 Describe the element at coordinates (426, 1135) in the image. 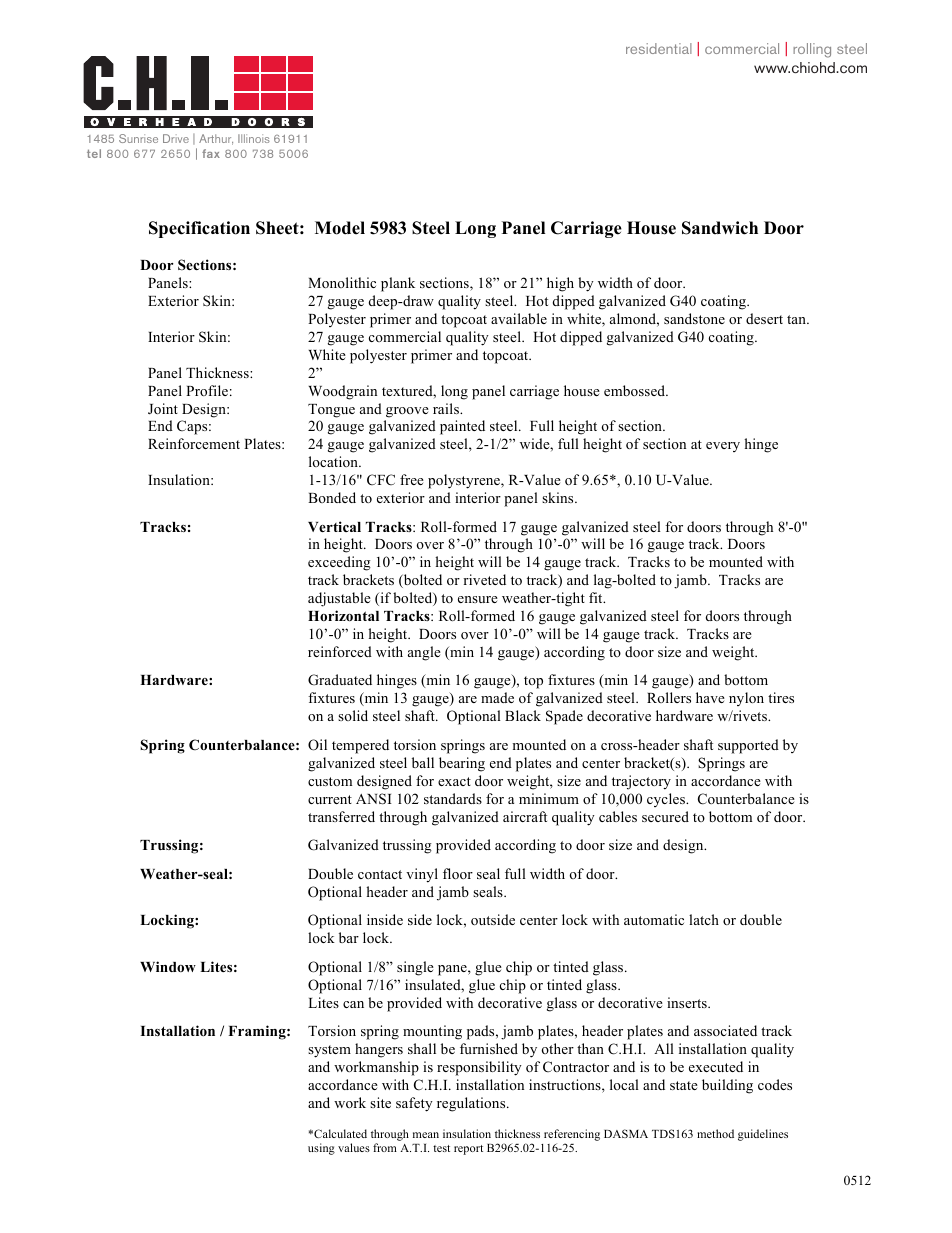

I see `mean` at that location.
